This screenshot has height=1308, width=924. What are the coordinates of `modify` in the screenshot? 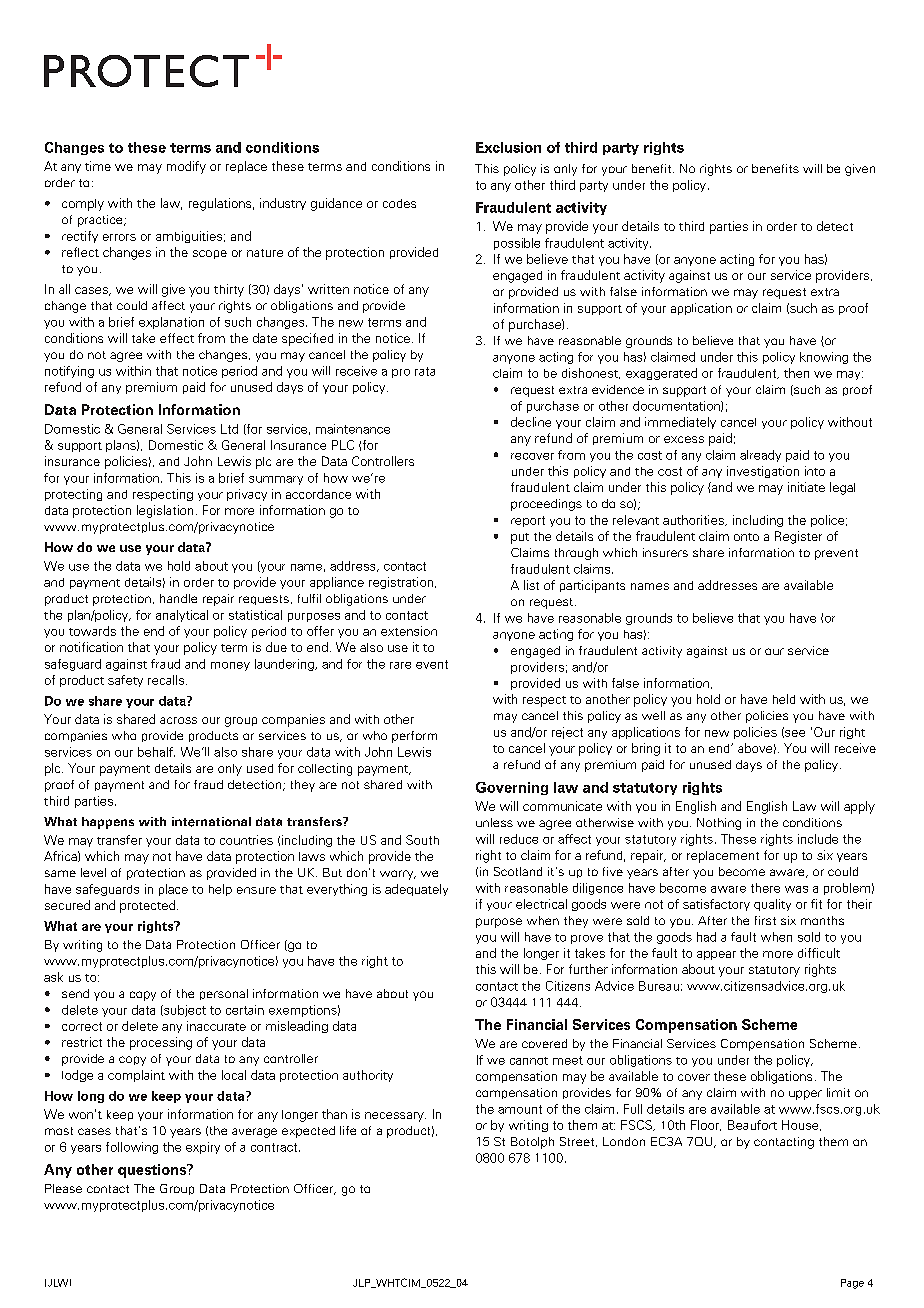 It's located at (186, 167).
